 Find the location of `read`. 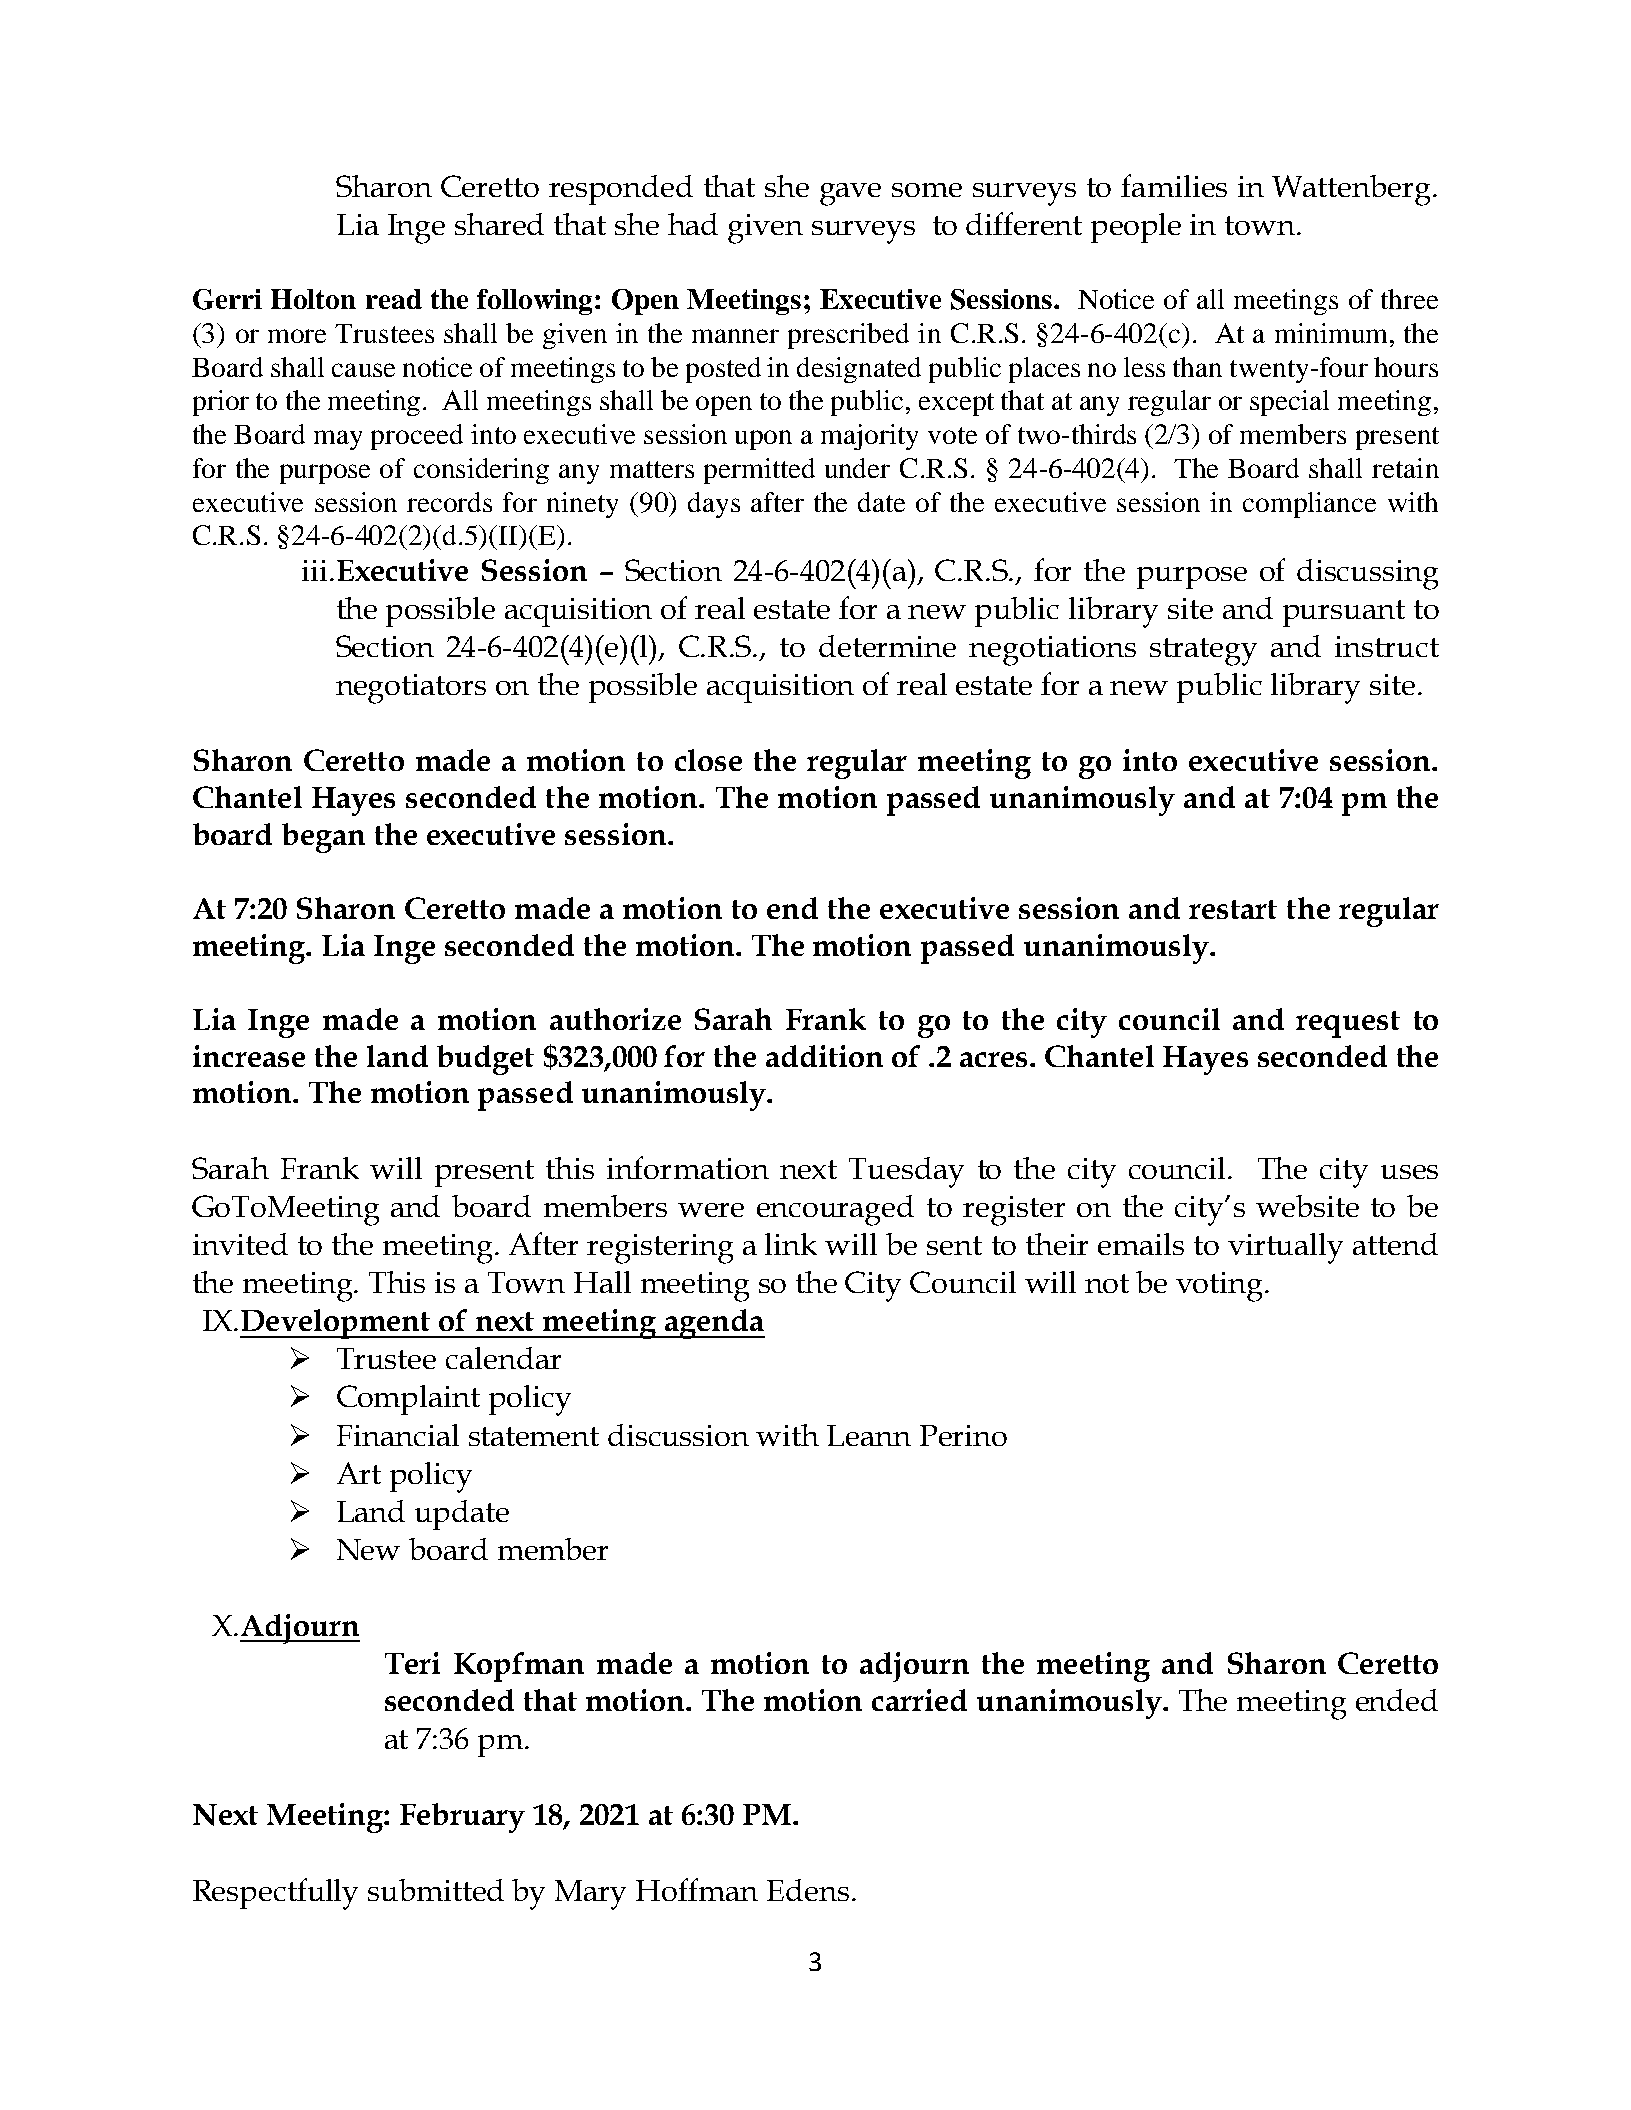

read is located at coordinates (394, 299).
